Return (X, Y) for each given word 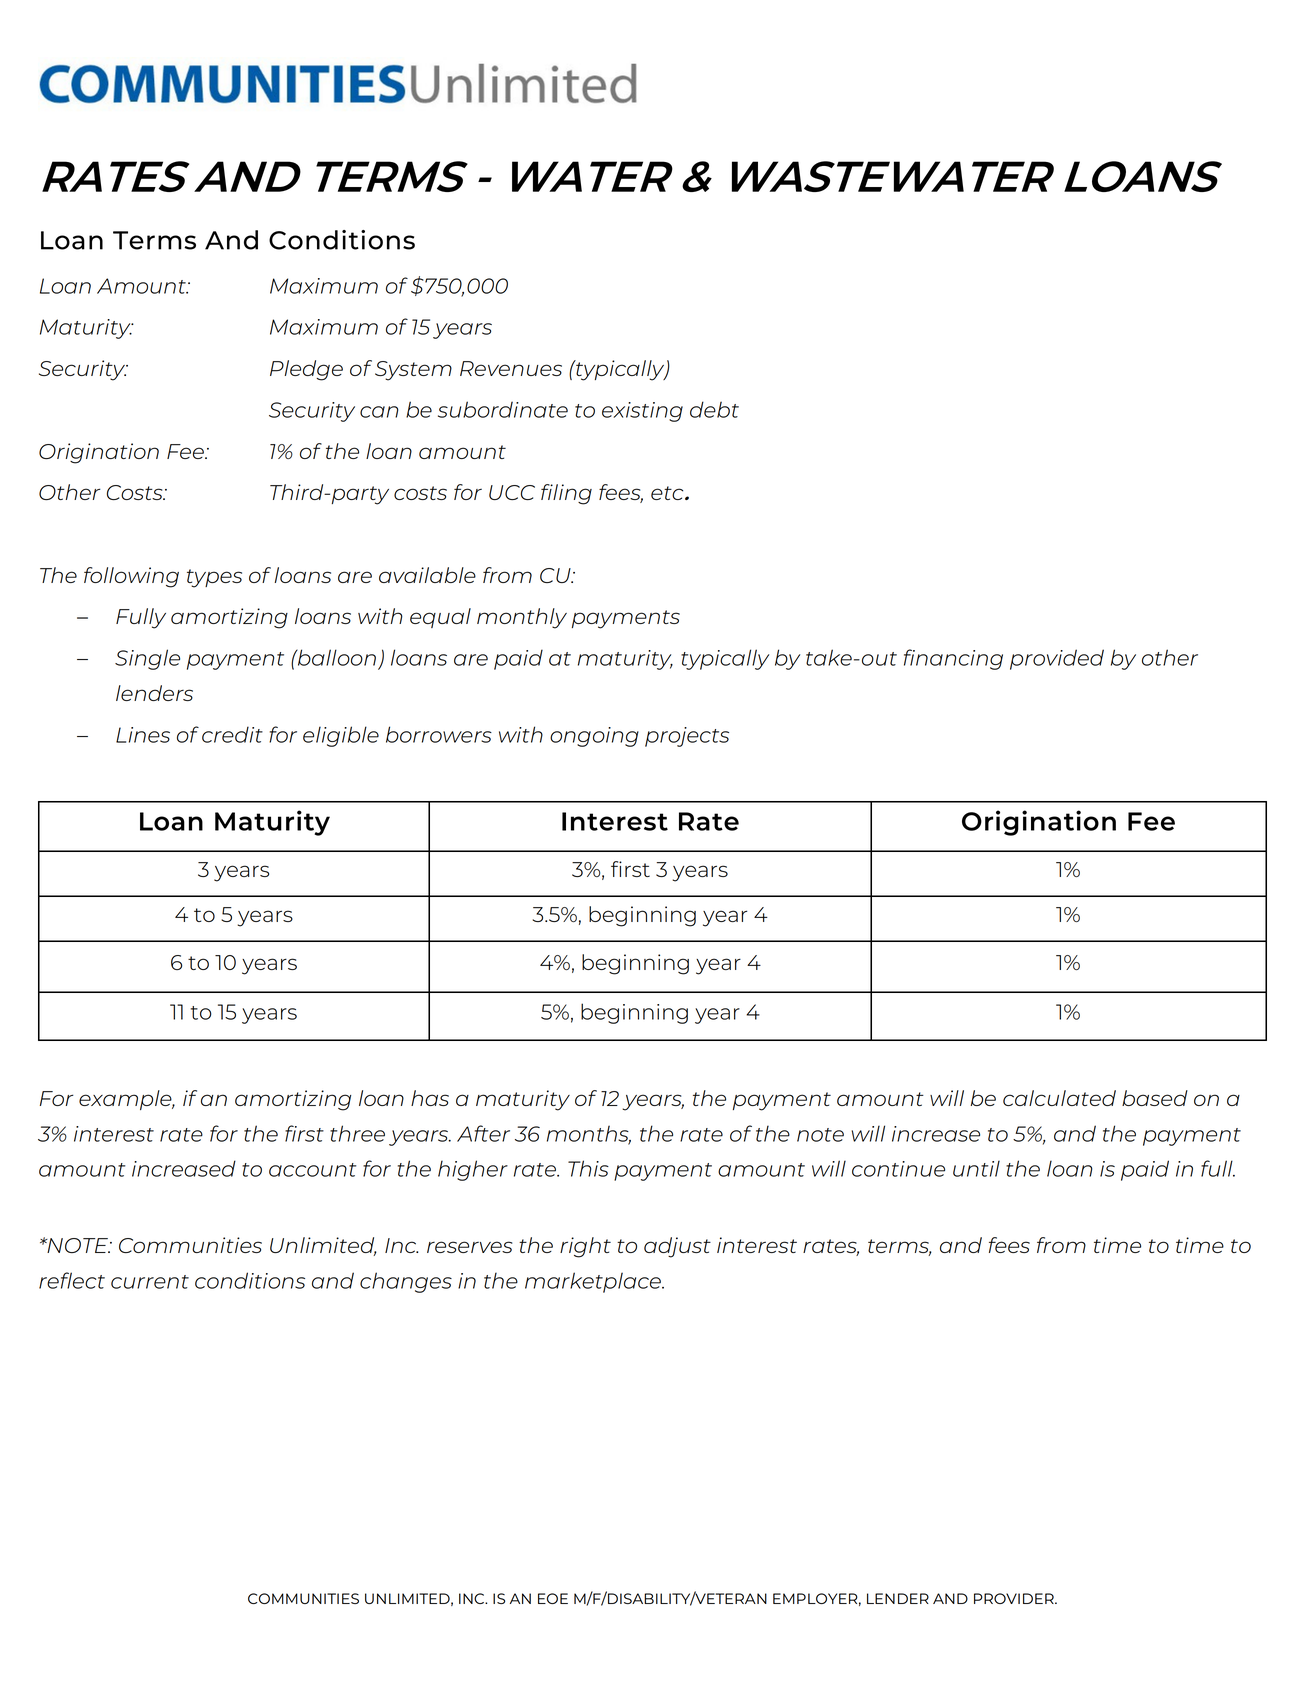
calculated (1059, 1098)
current (150, 1282)
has (430, 1098)
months (589, 1134)
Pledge (306, 370)
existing (642, 412)
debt (714, 409)
